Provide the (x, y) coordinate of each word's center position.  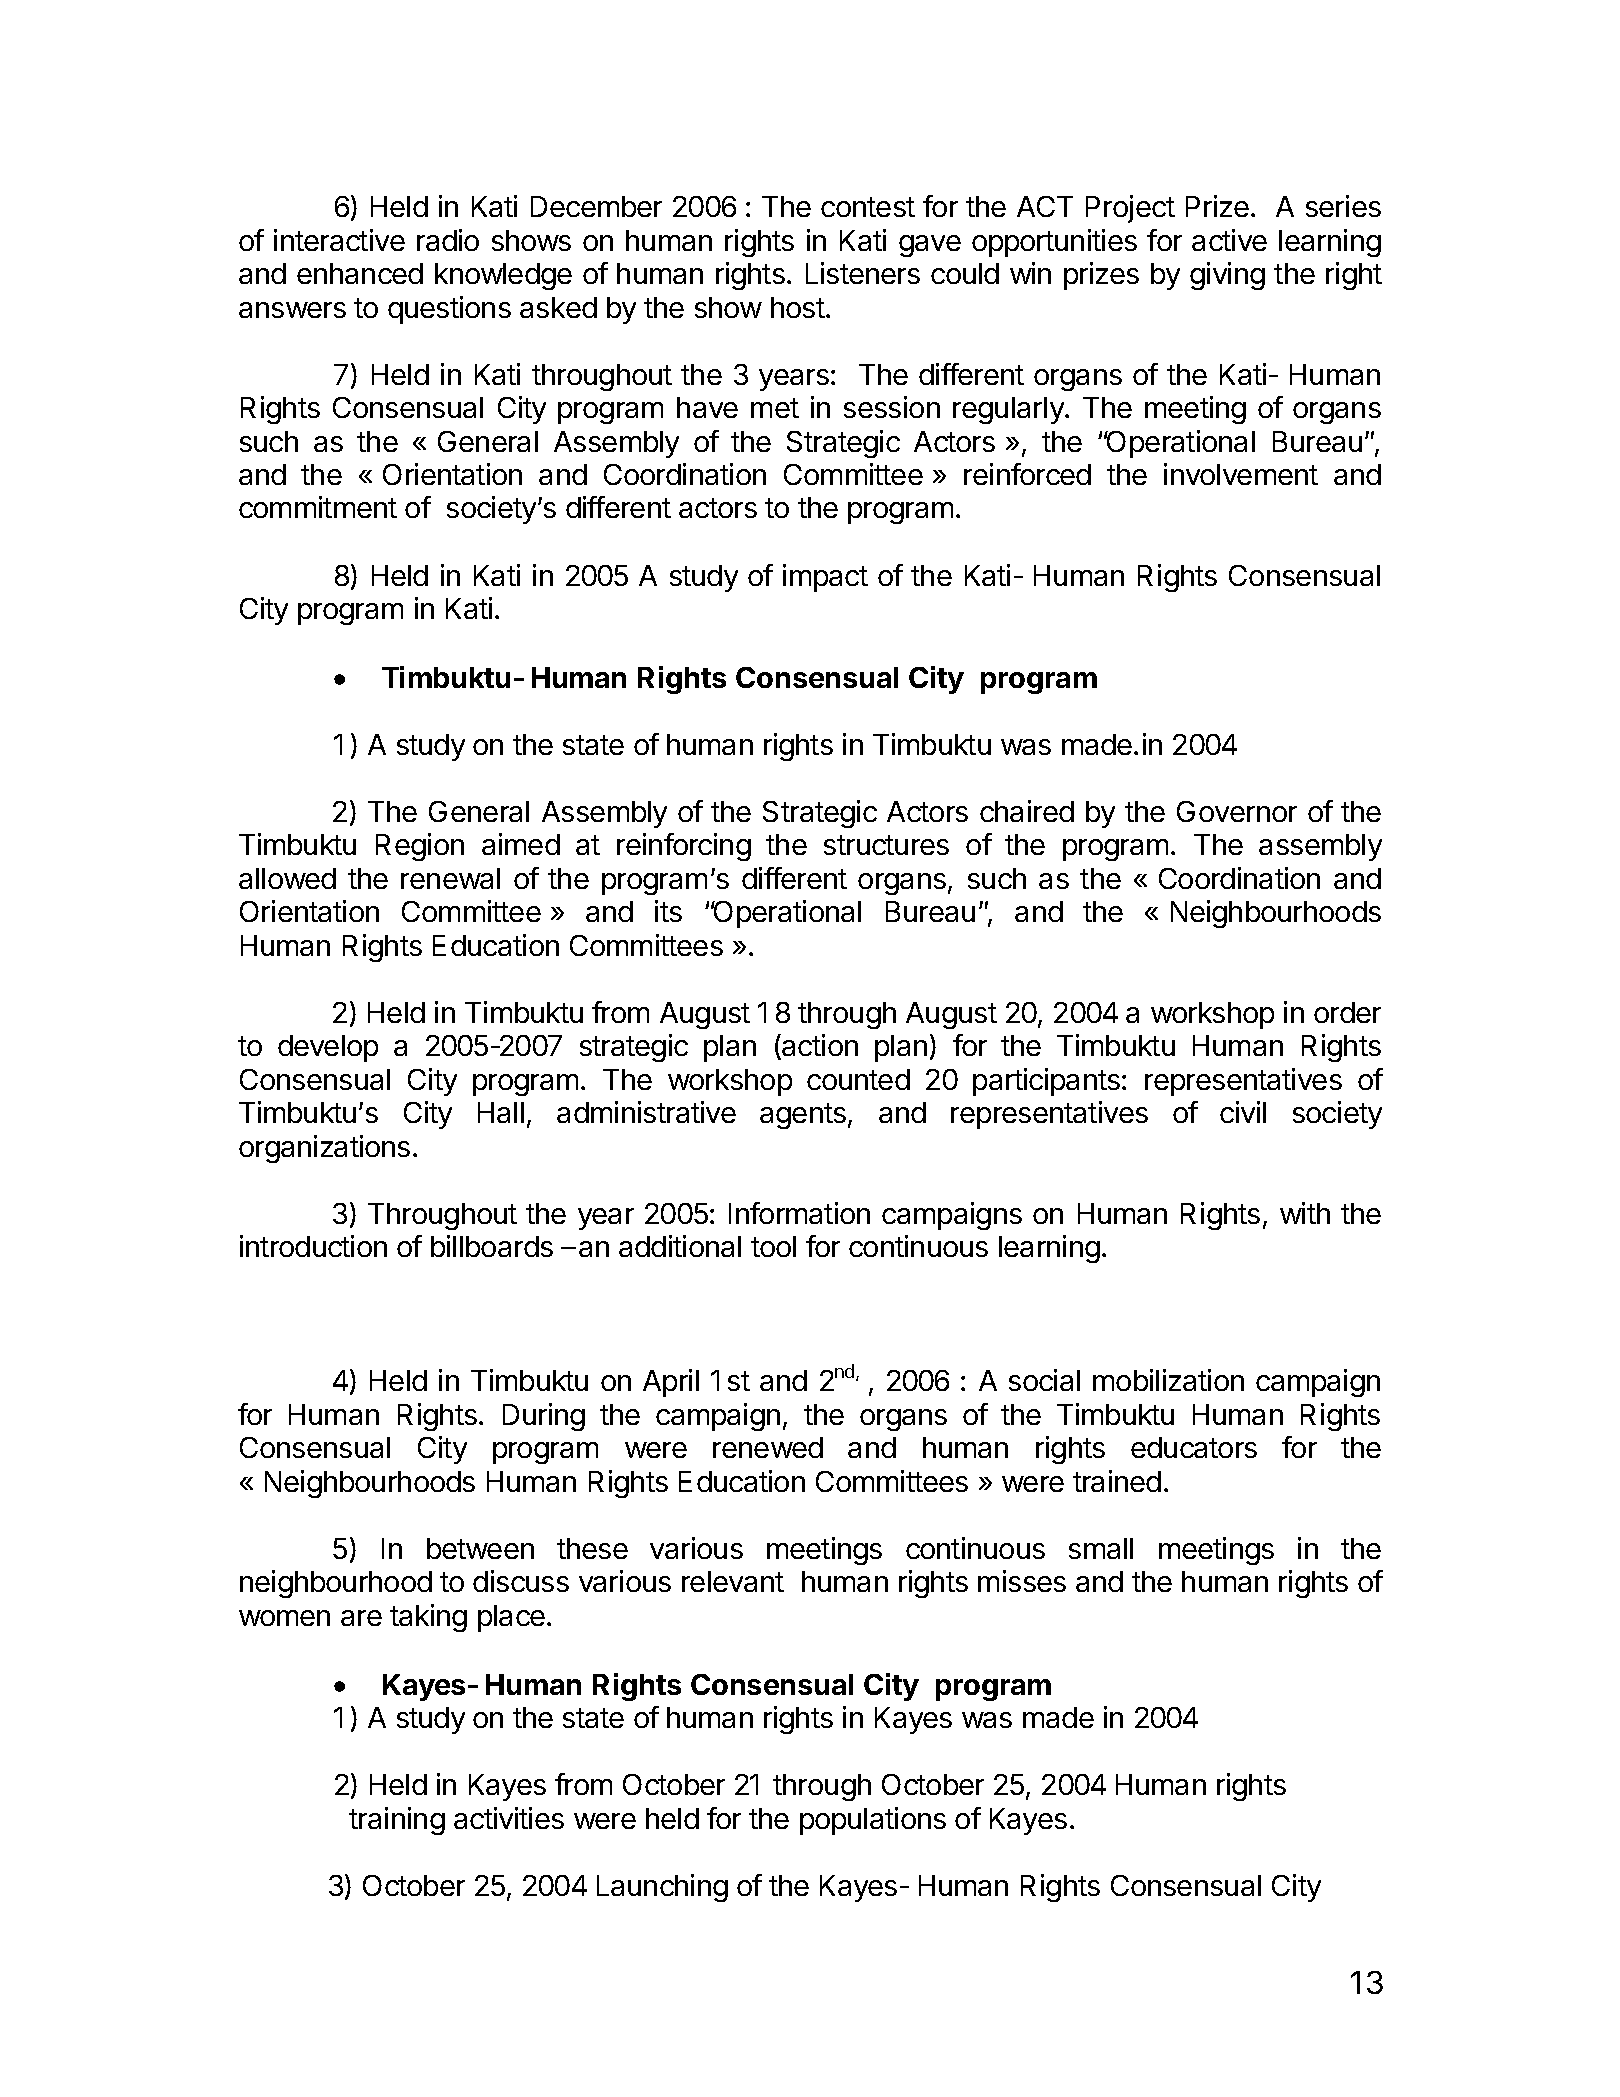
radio (448, 240)
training (397, 1821)
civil (1243, 1112)
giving (1227, 276)
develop (328, 1048)
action (819, 1047)
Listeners (863, 273)
